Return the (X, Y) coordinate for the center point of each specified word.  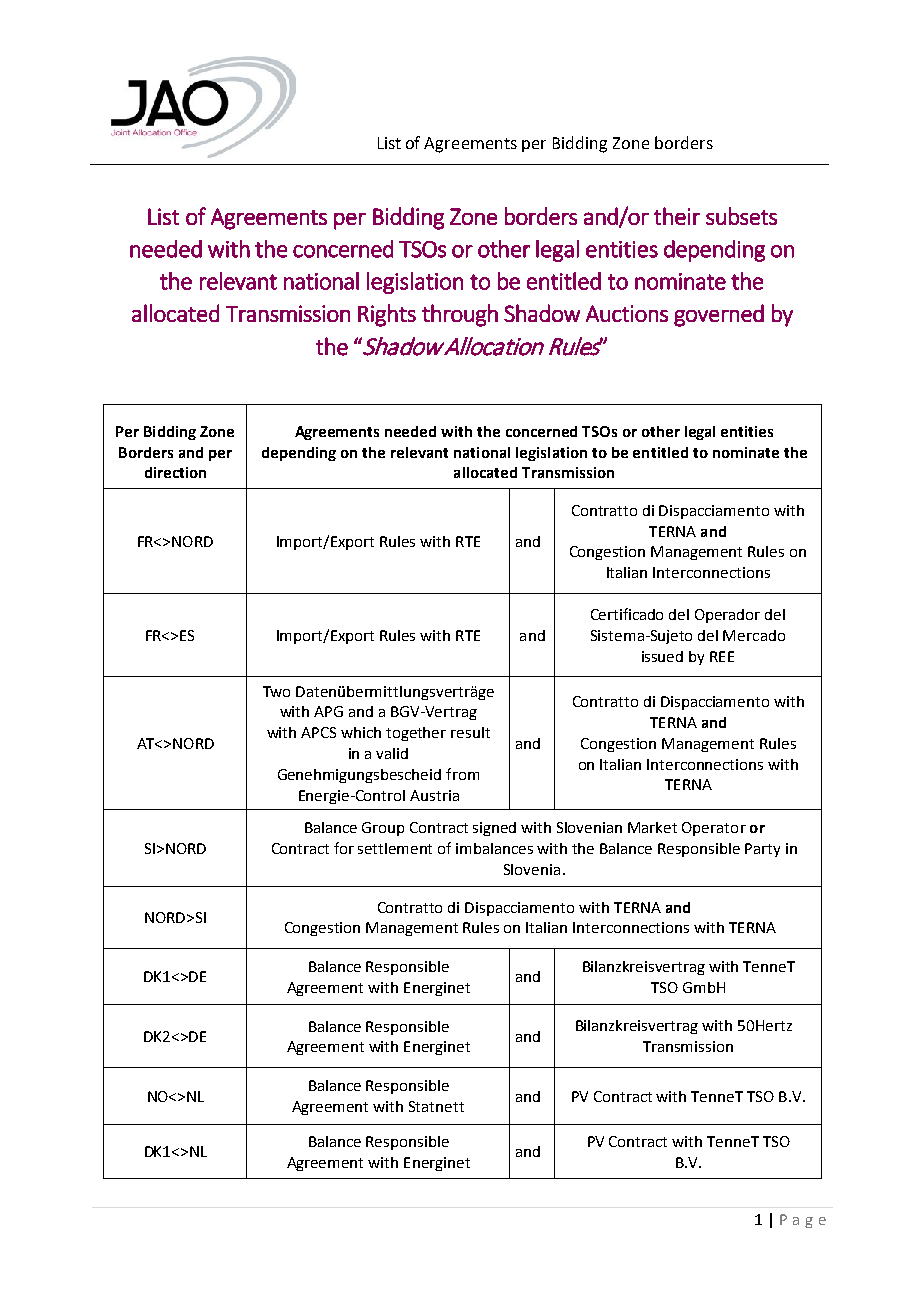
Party (762, 850)
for (344, 848)
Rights (387, 315)
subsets (741, 216)
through (460, 315)
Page (803, 1221)
